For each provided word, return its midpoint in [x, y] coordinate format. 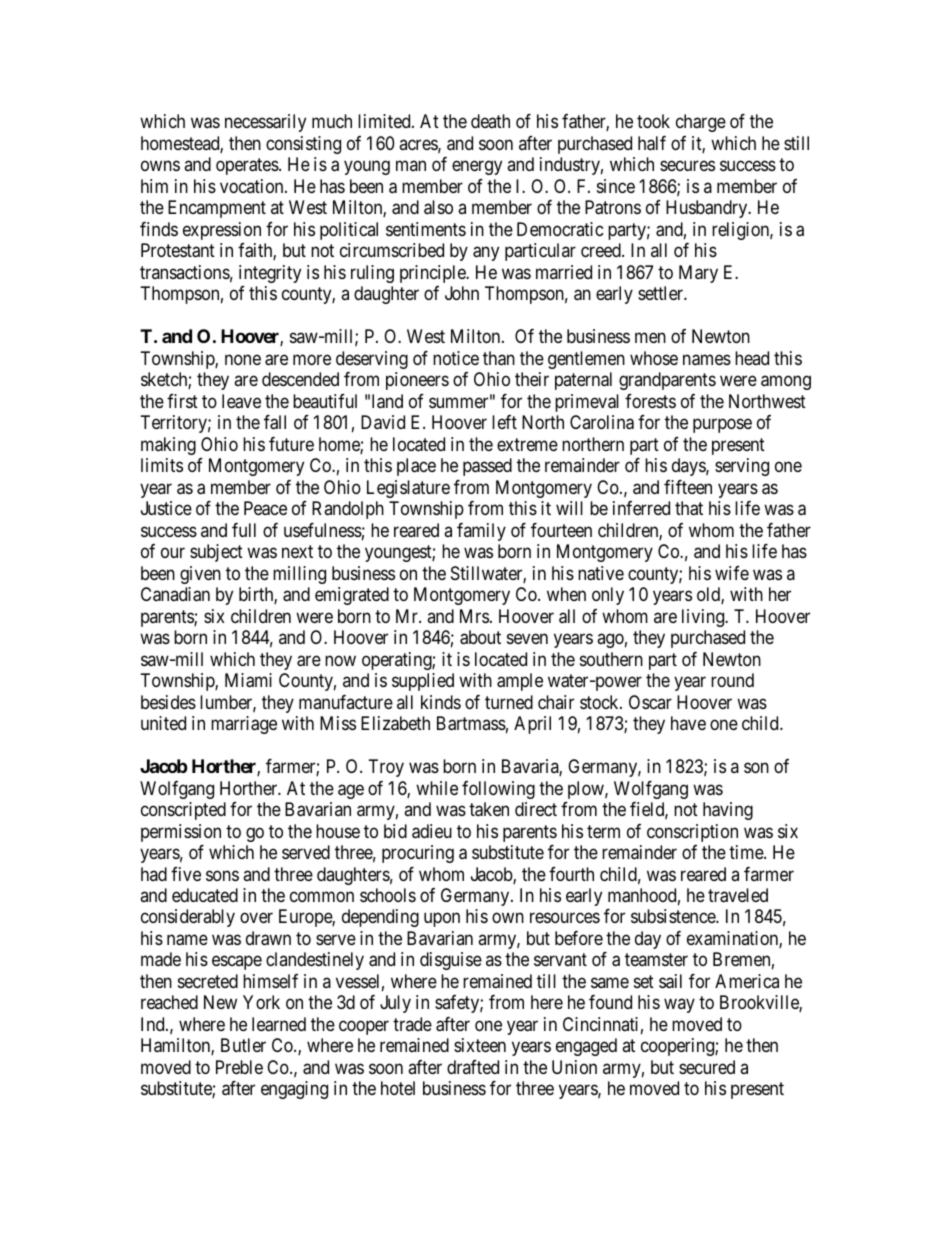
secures [687, 166]
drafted [473, 1067]
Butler [243, 1045]
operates [248, 167]
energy [477, 168]
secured [707, 1067]
